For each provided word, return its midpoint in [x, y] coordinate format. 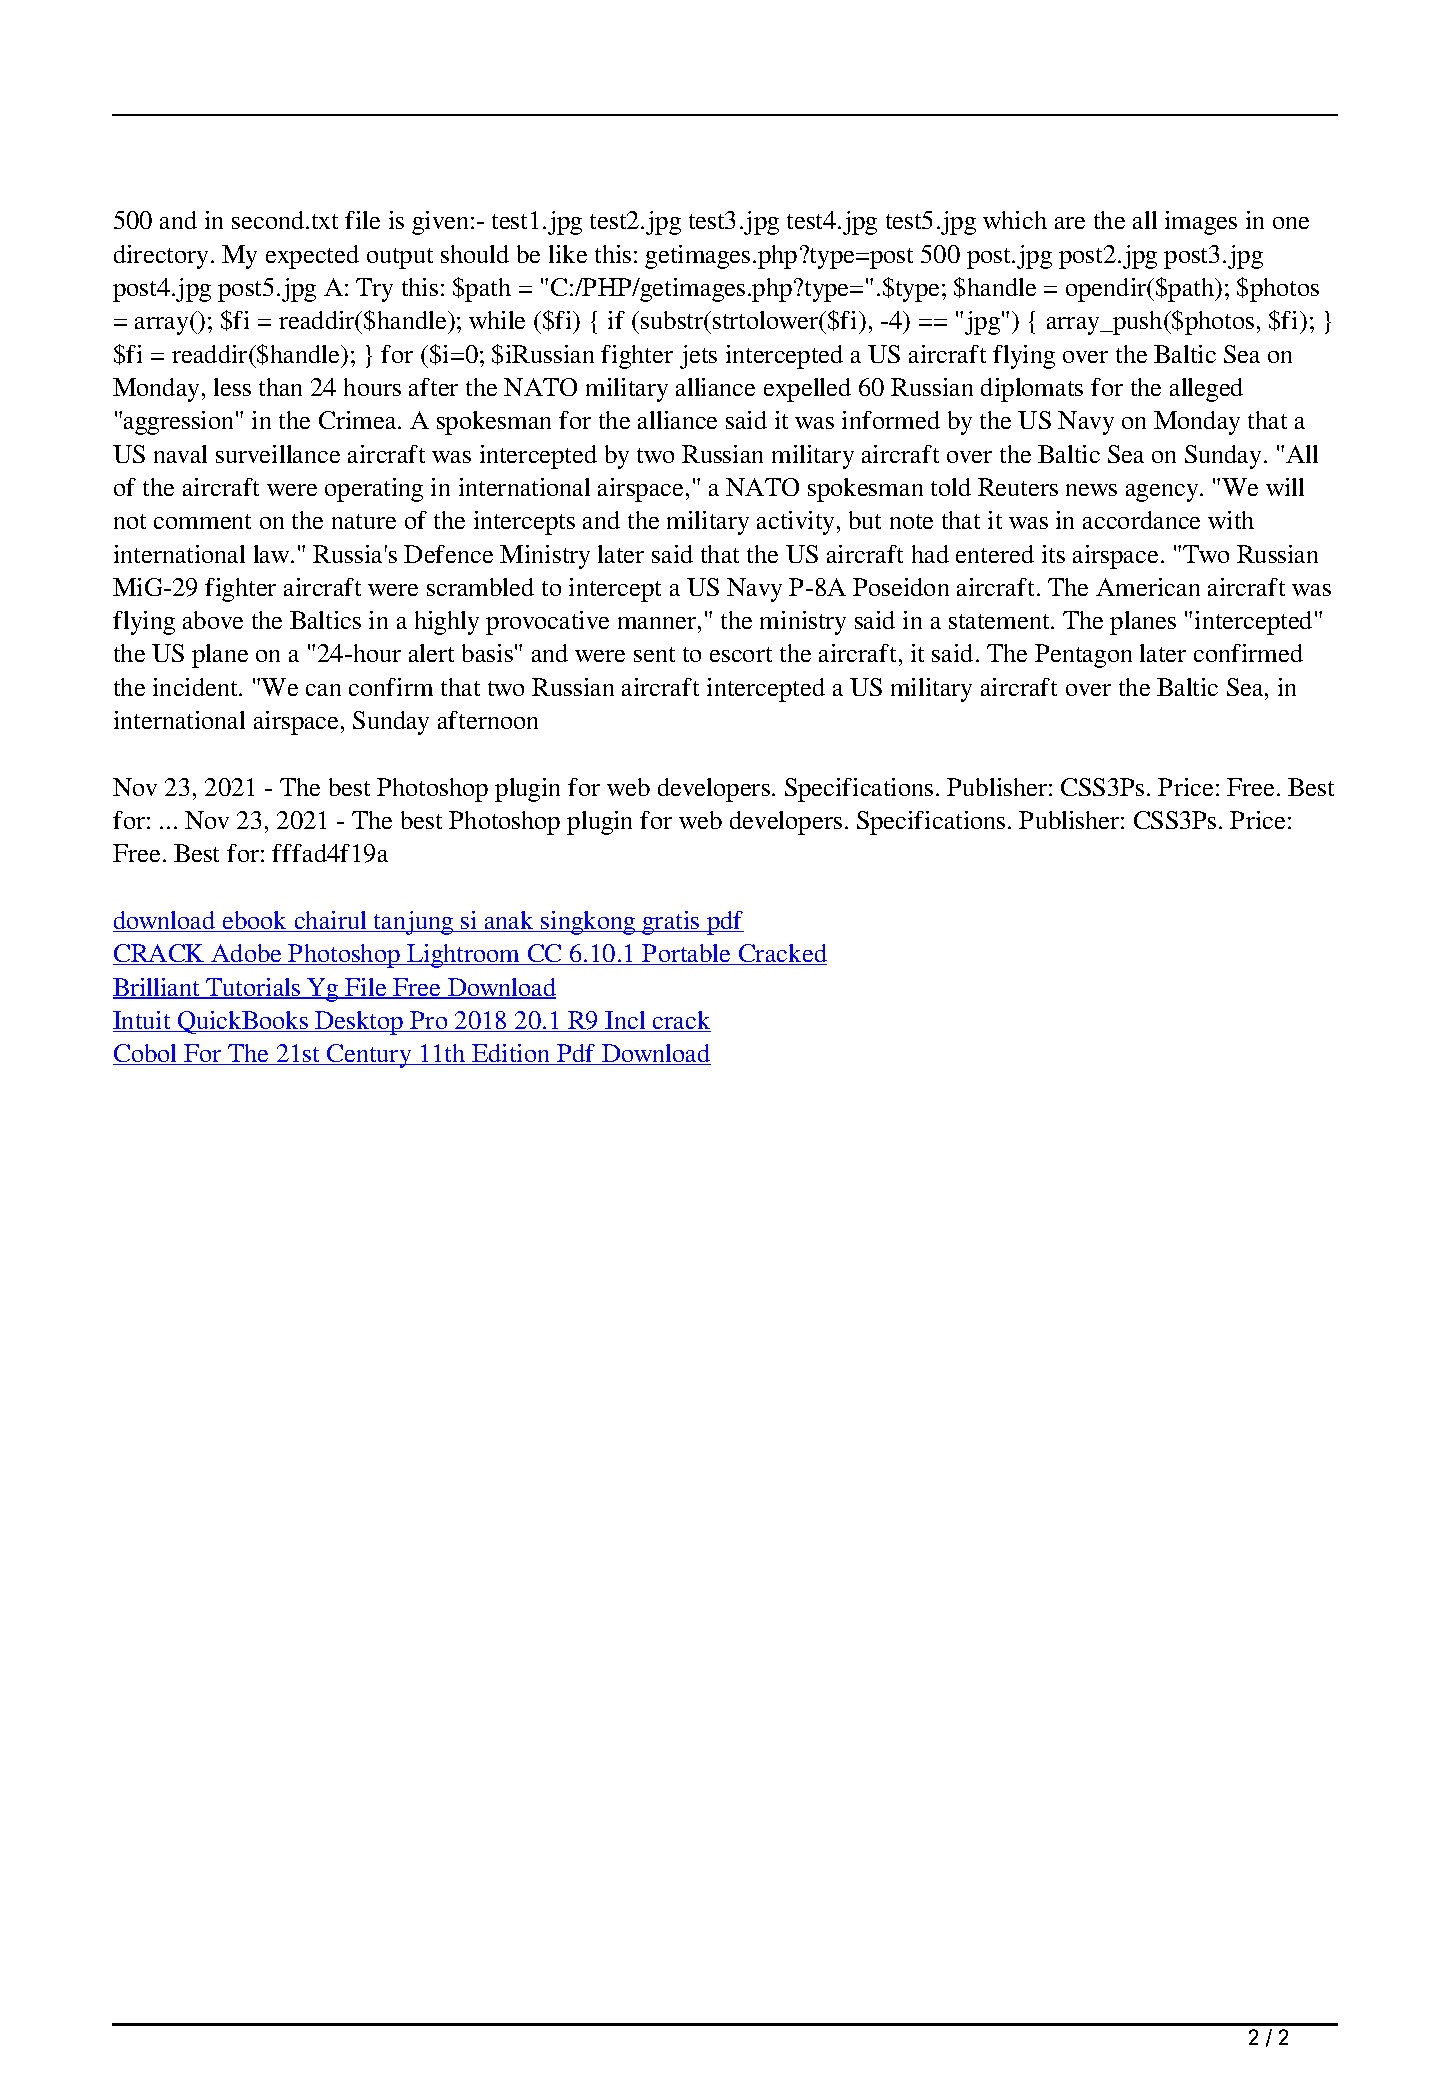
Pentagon [1083, 656]
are [1070, 223]
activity [795, 523]
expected [312, 257]
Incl [626, 1021]
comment [202, 521]
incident [196, 687]
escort [741, 654]
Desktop [359, 1023]
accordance [1141, 520]
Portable [687, 954]
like [568, 254]
